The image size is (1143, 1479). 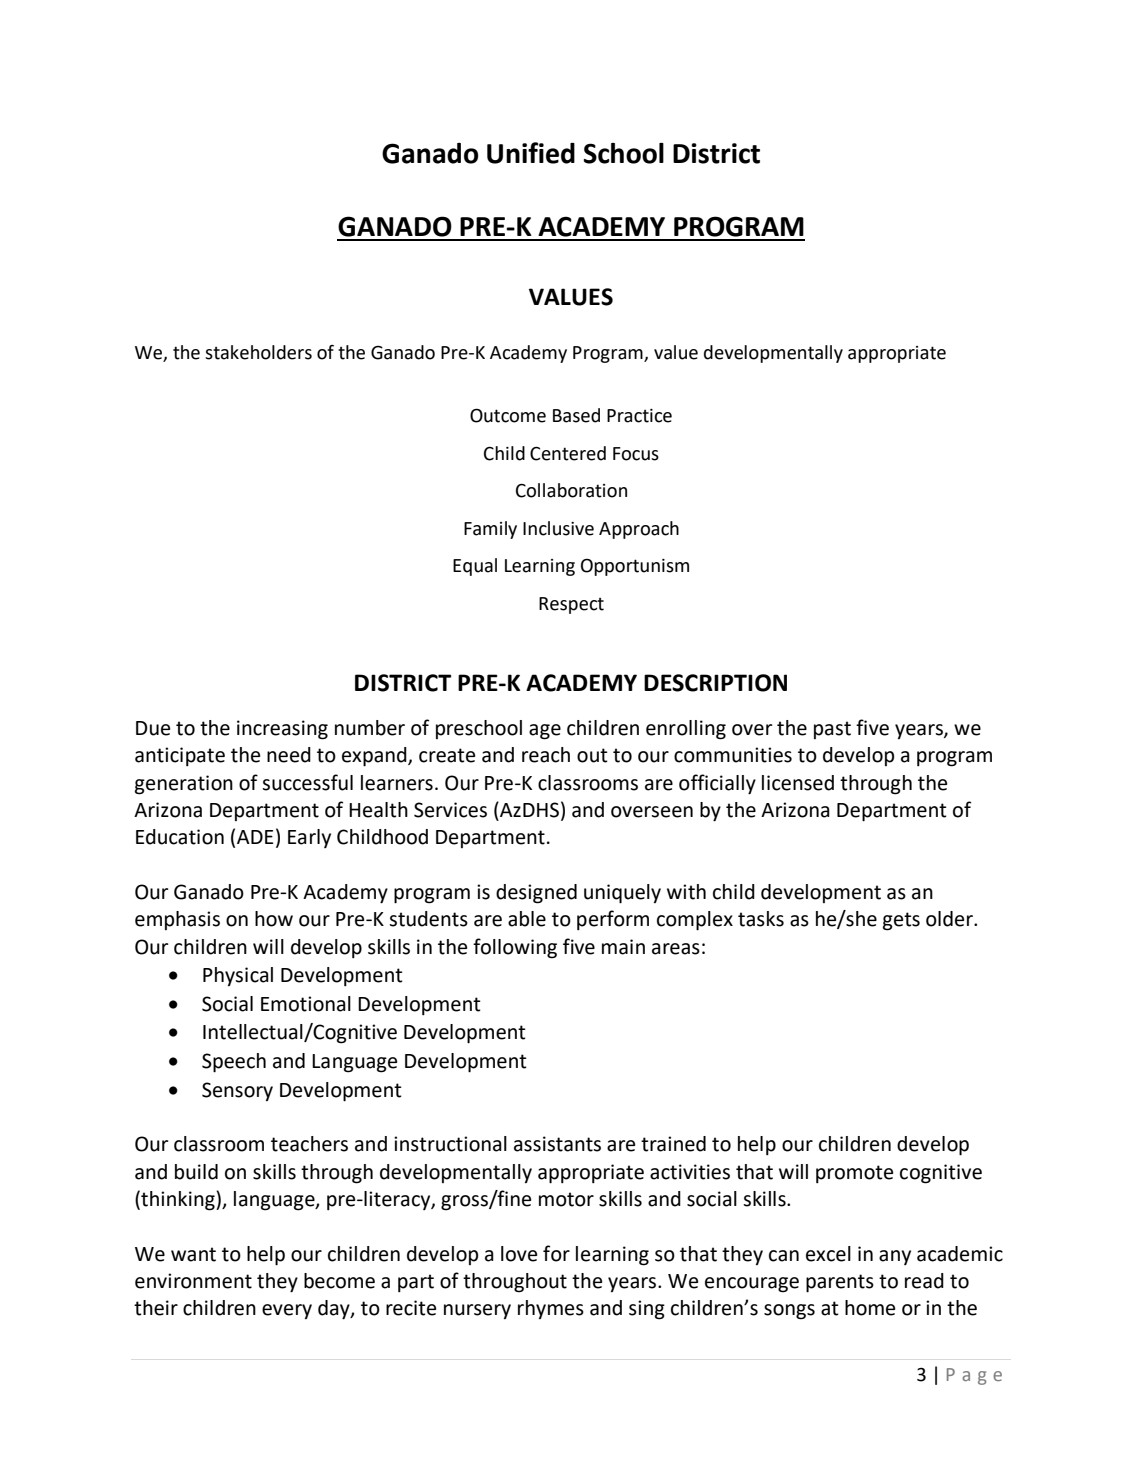 What do you see at coordinates (568, 453) in the screenshot?
I see `Centered` at bounding box center [568, 453].
